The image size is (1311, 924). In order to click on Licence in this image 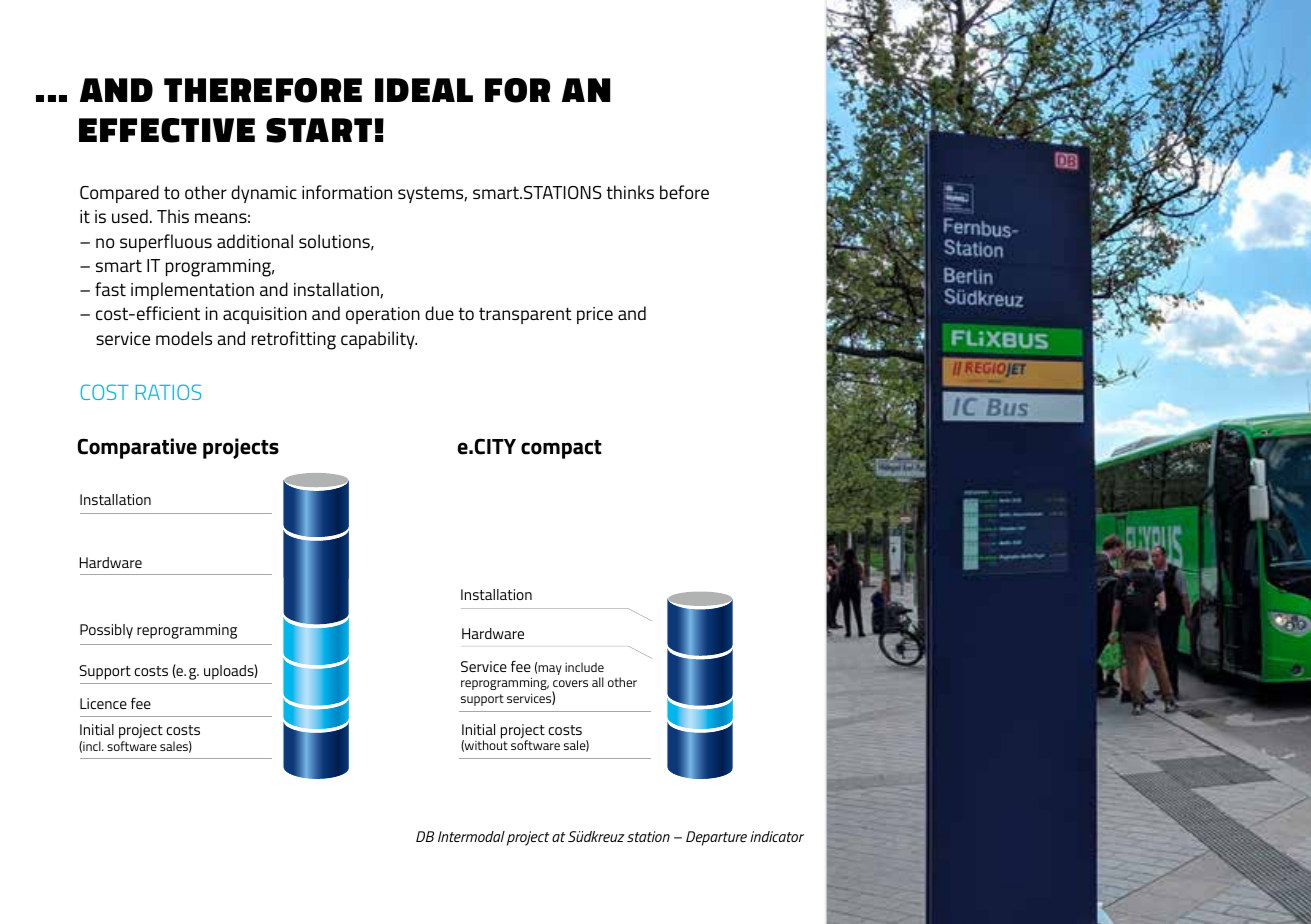, I will do `click(103, 703)`.
